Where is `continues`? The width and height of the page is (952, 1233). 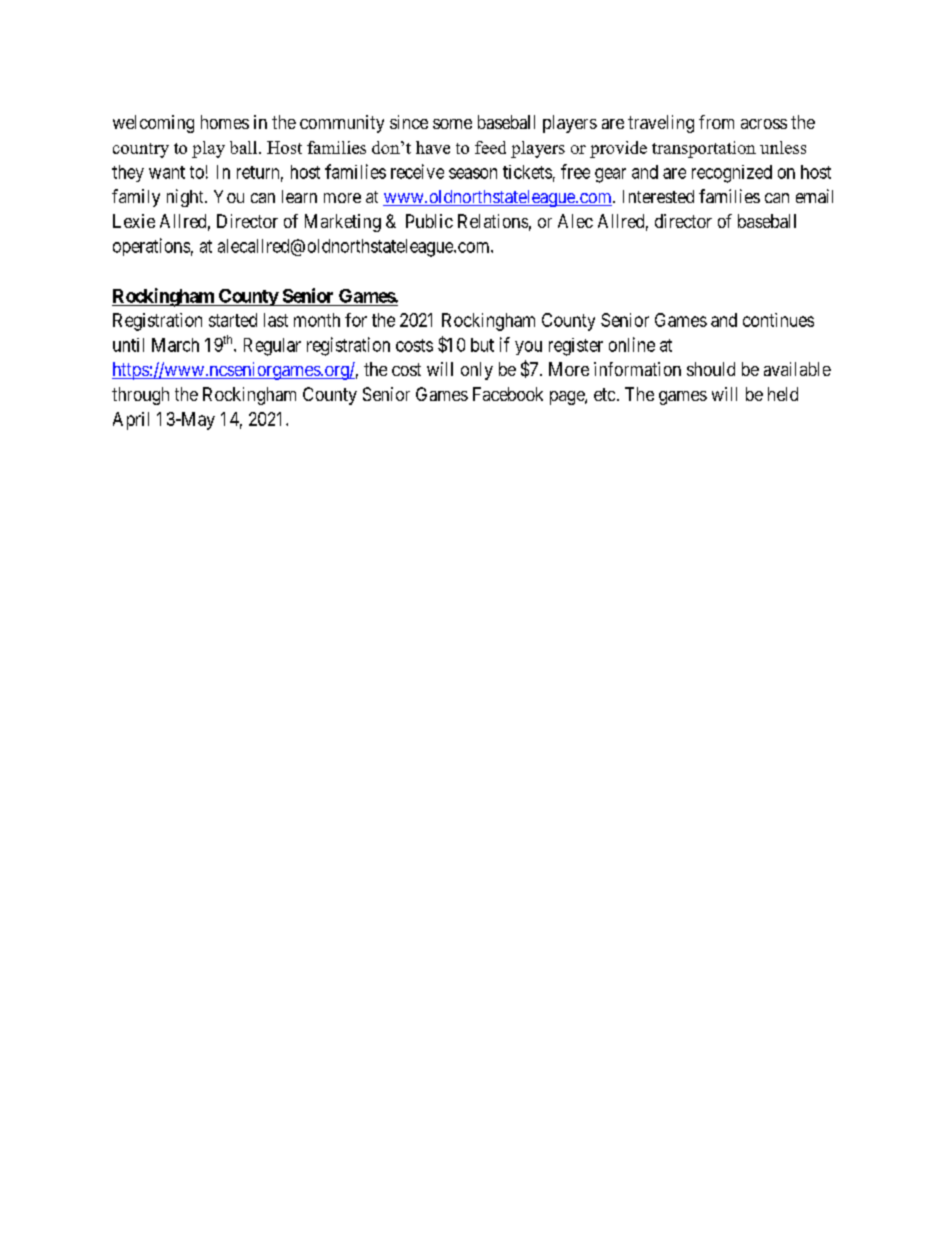 continues is located at coordinates (778, 320).
